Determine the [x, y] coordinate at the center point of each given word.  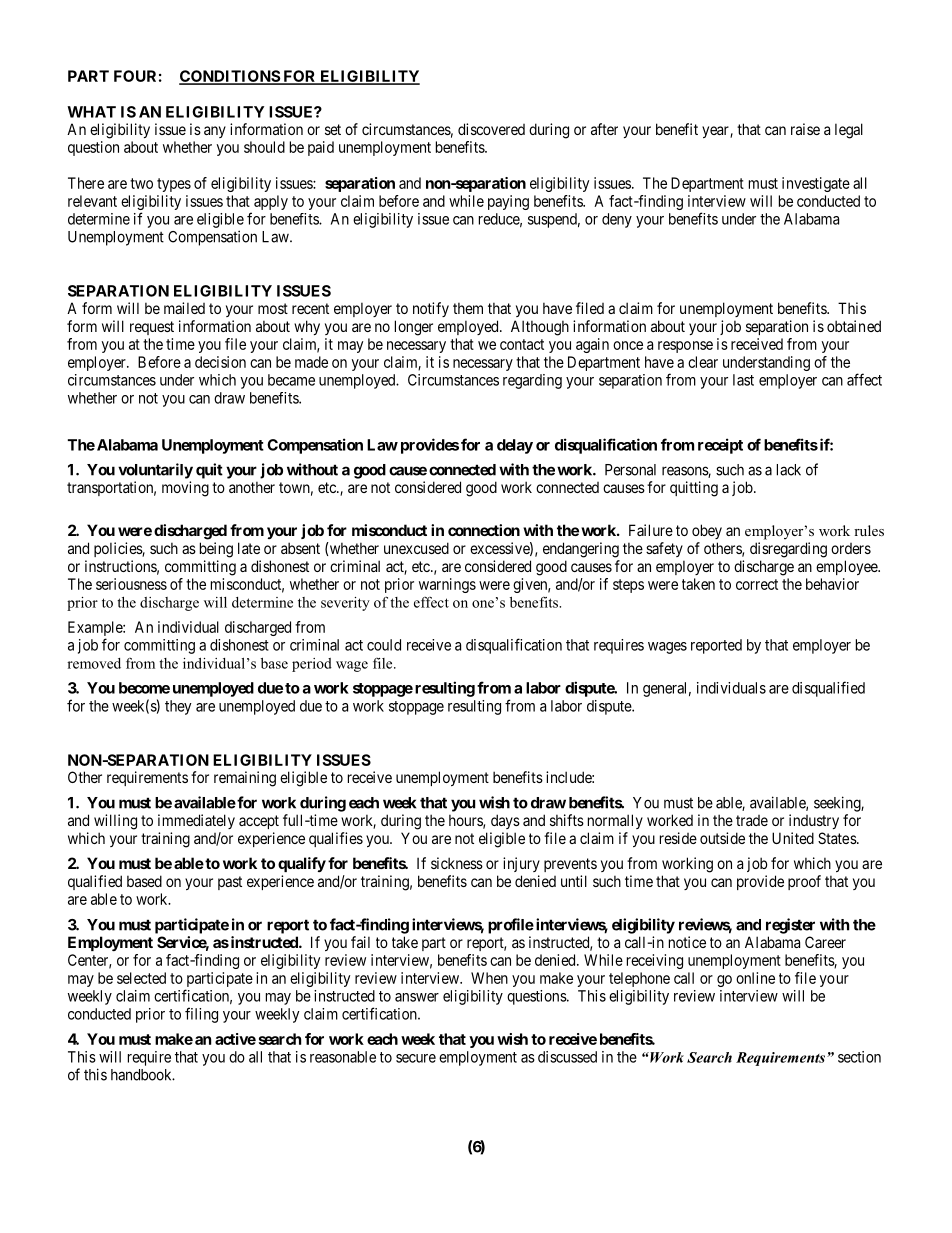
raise [805, 129]
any [215, 132]
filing [201, 1015]
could [384, 645]
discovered [491, 129]
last [743, 380]
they [178, 707]
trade [752, 820]
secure [416, 1058]
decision [220, 362]
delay [515, 446]
